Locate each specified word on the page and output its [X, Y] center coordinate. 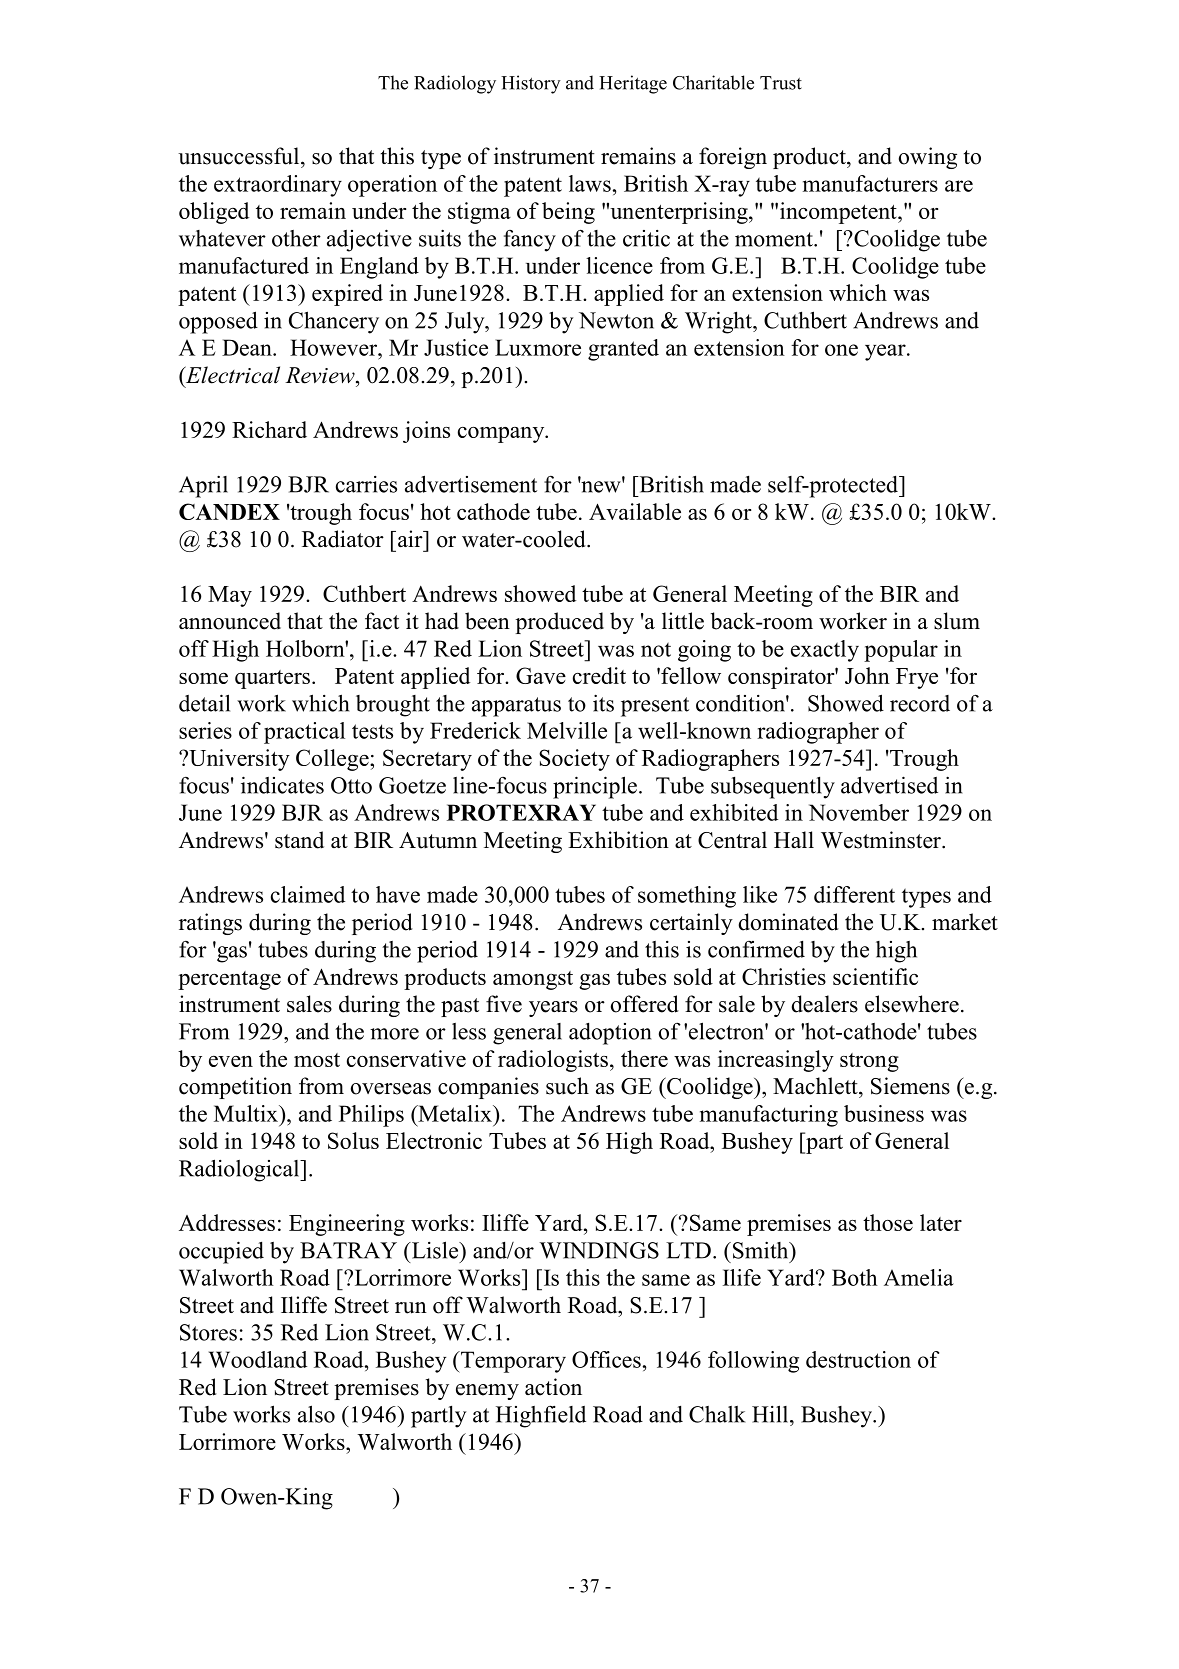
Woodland [258, 1359]
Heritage [633, 84]
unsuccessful [240, 156]
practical [304, 733]
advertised [889, 785]
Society [574, 760]
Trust [781, 83]
